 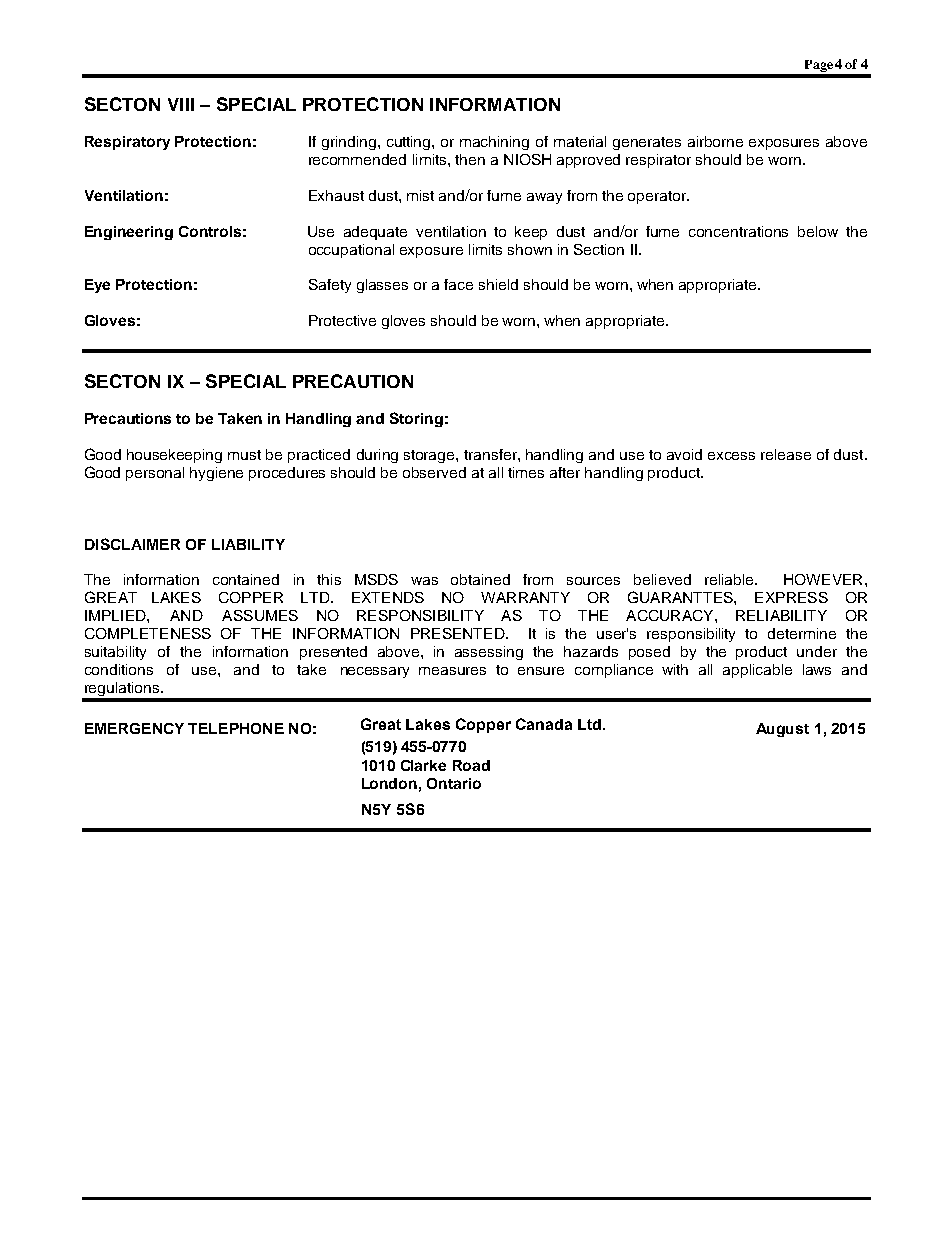 I want to click on VIII, so click(x=181, y=104).
